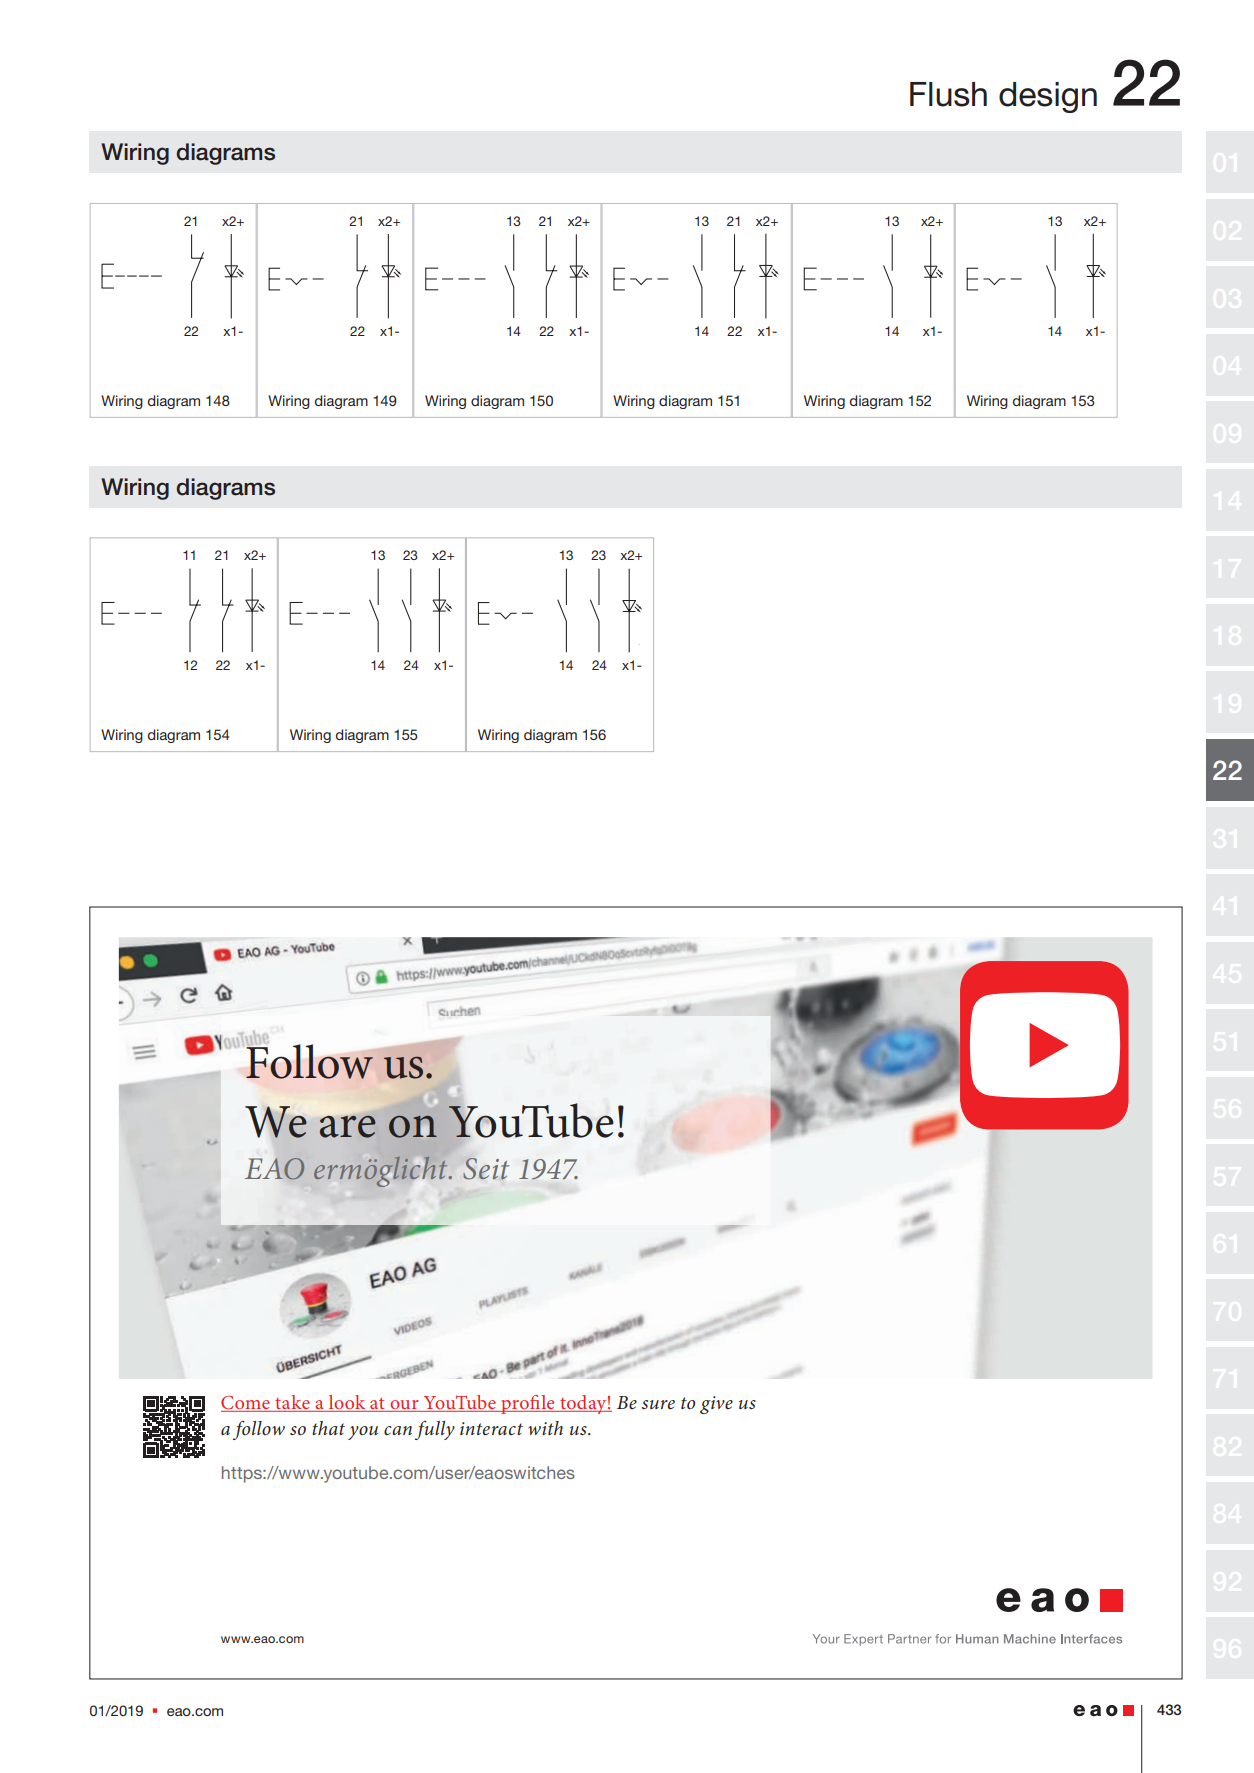  What do you see at coordinates (716, 1405) in the screenshot?
I see `give` at bounding box center [716, 1405].
